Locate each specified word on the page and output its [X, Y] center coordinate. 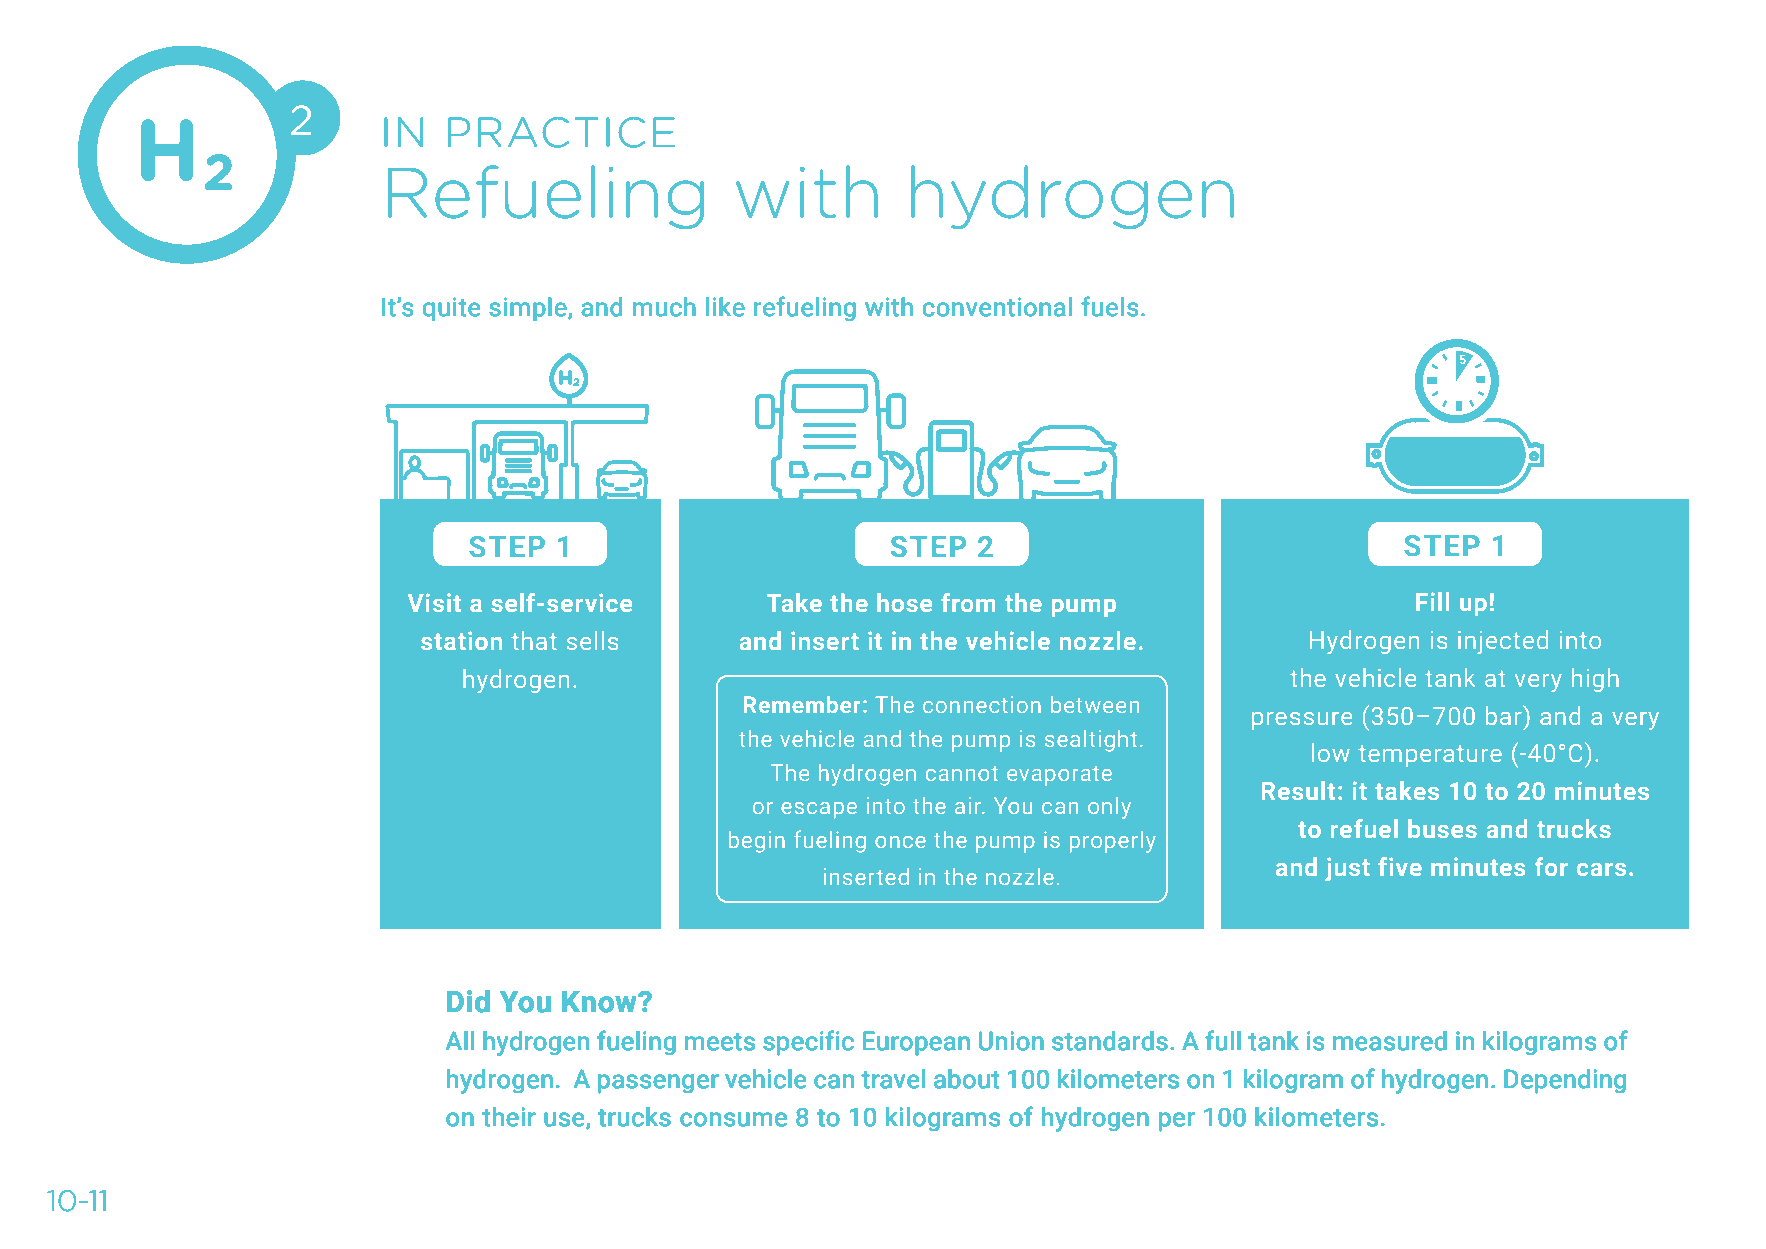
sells [592, 640]
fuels [1110, 306]
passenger [658, 1083]
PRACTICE [561, 132]
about [966, 1079]
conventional [997, 307]
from [968, 602]
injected [1503, 642]
